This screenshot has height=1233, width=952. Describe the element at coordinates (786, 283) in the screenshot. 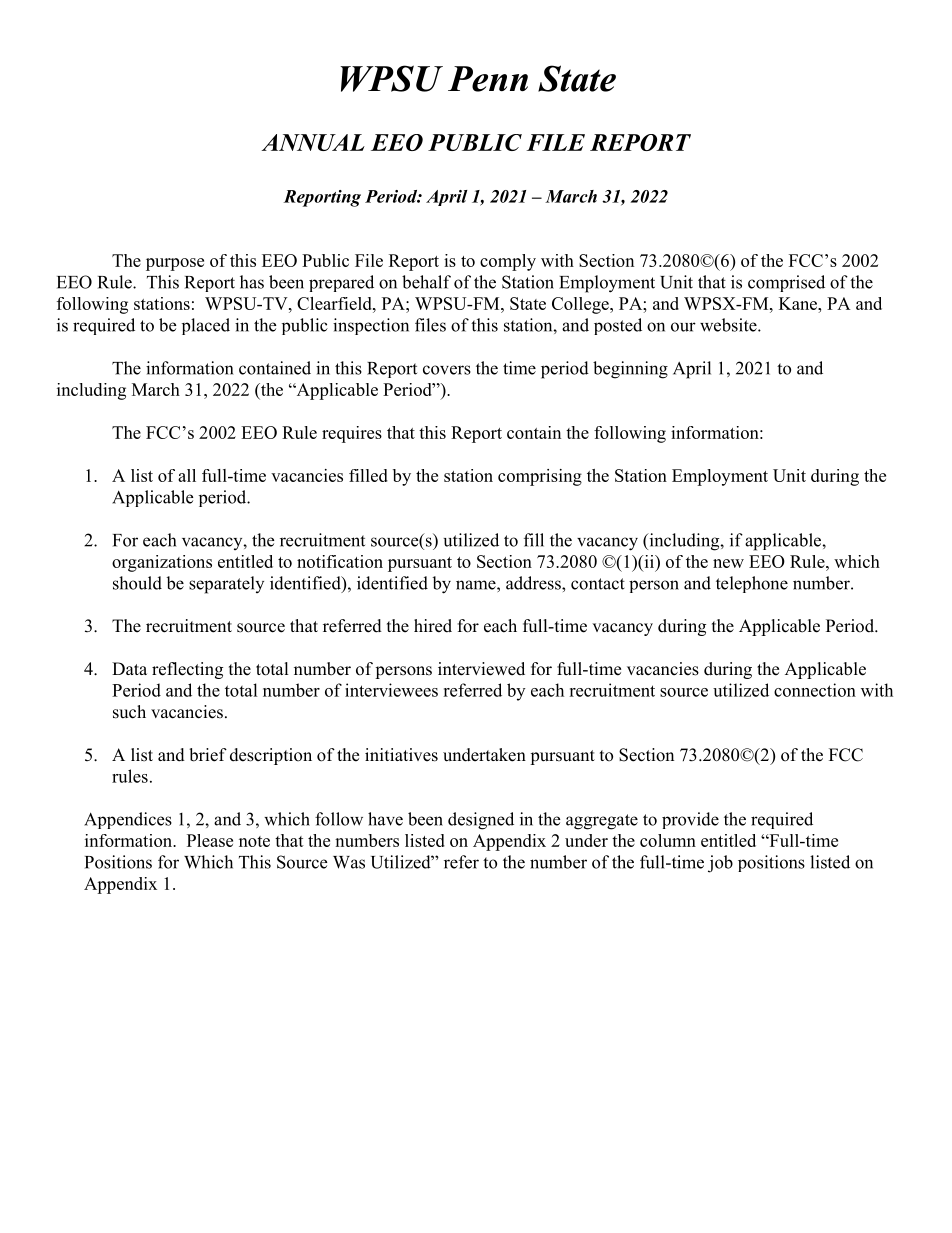

I see `comprised` at that location.
